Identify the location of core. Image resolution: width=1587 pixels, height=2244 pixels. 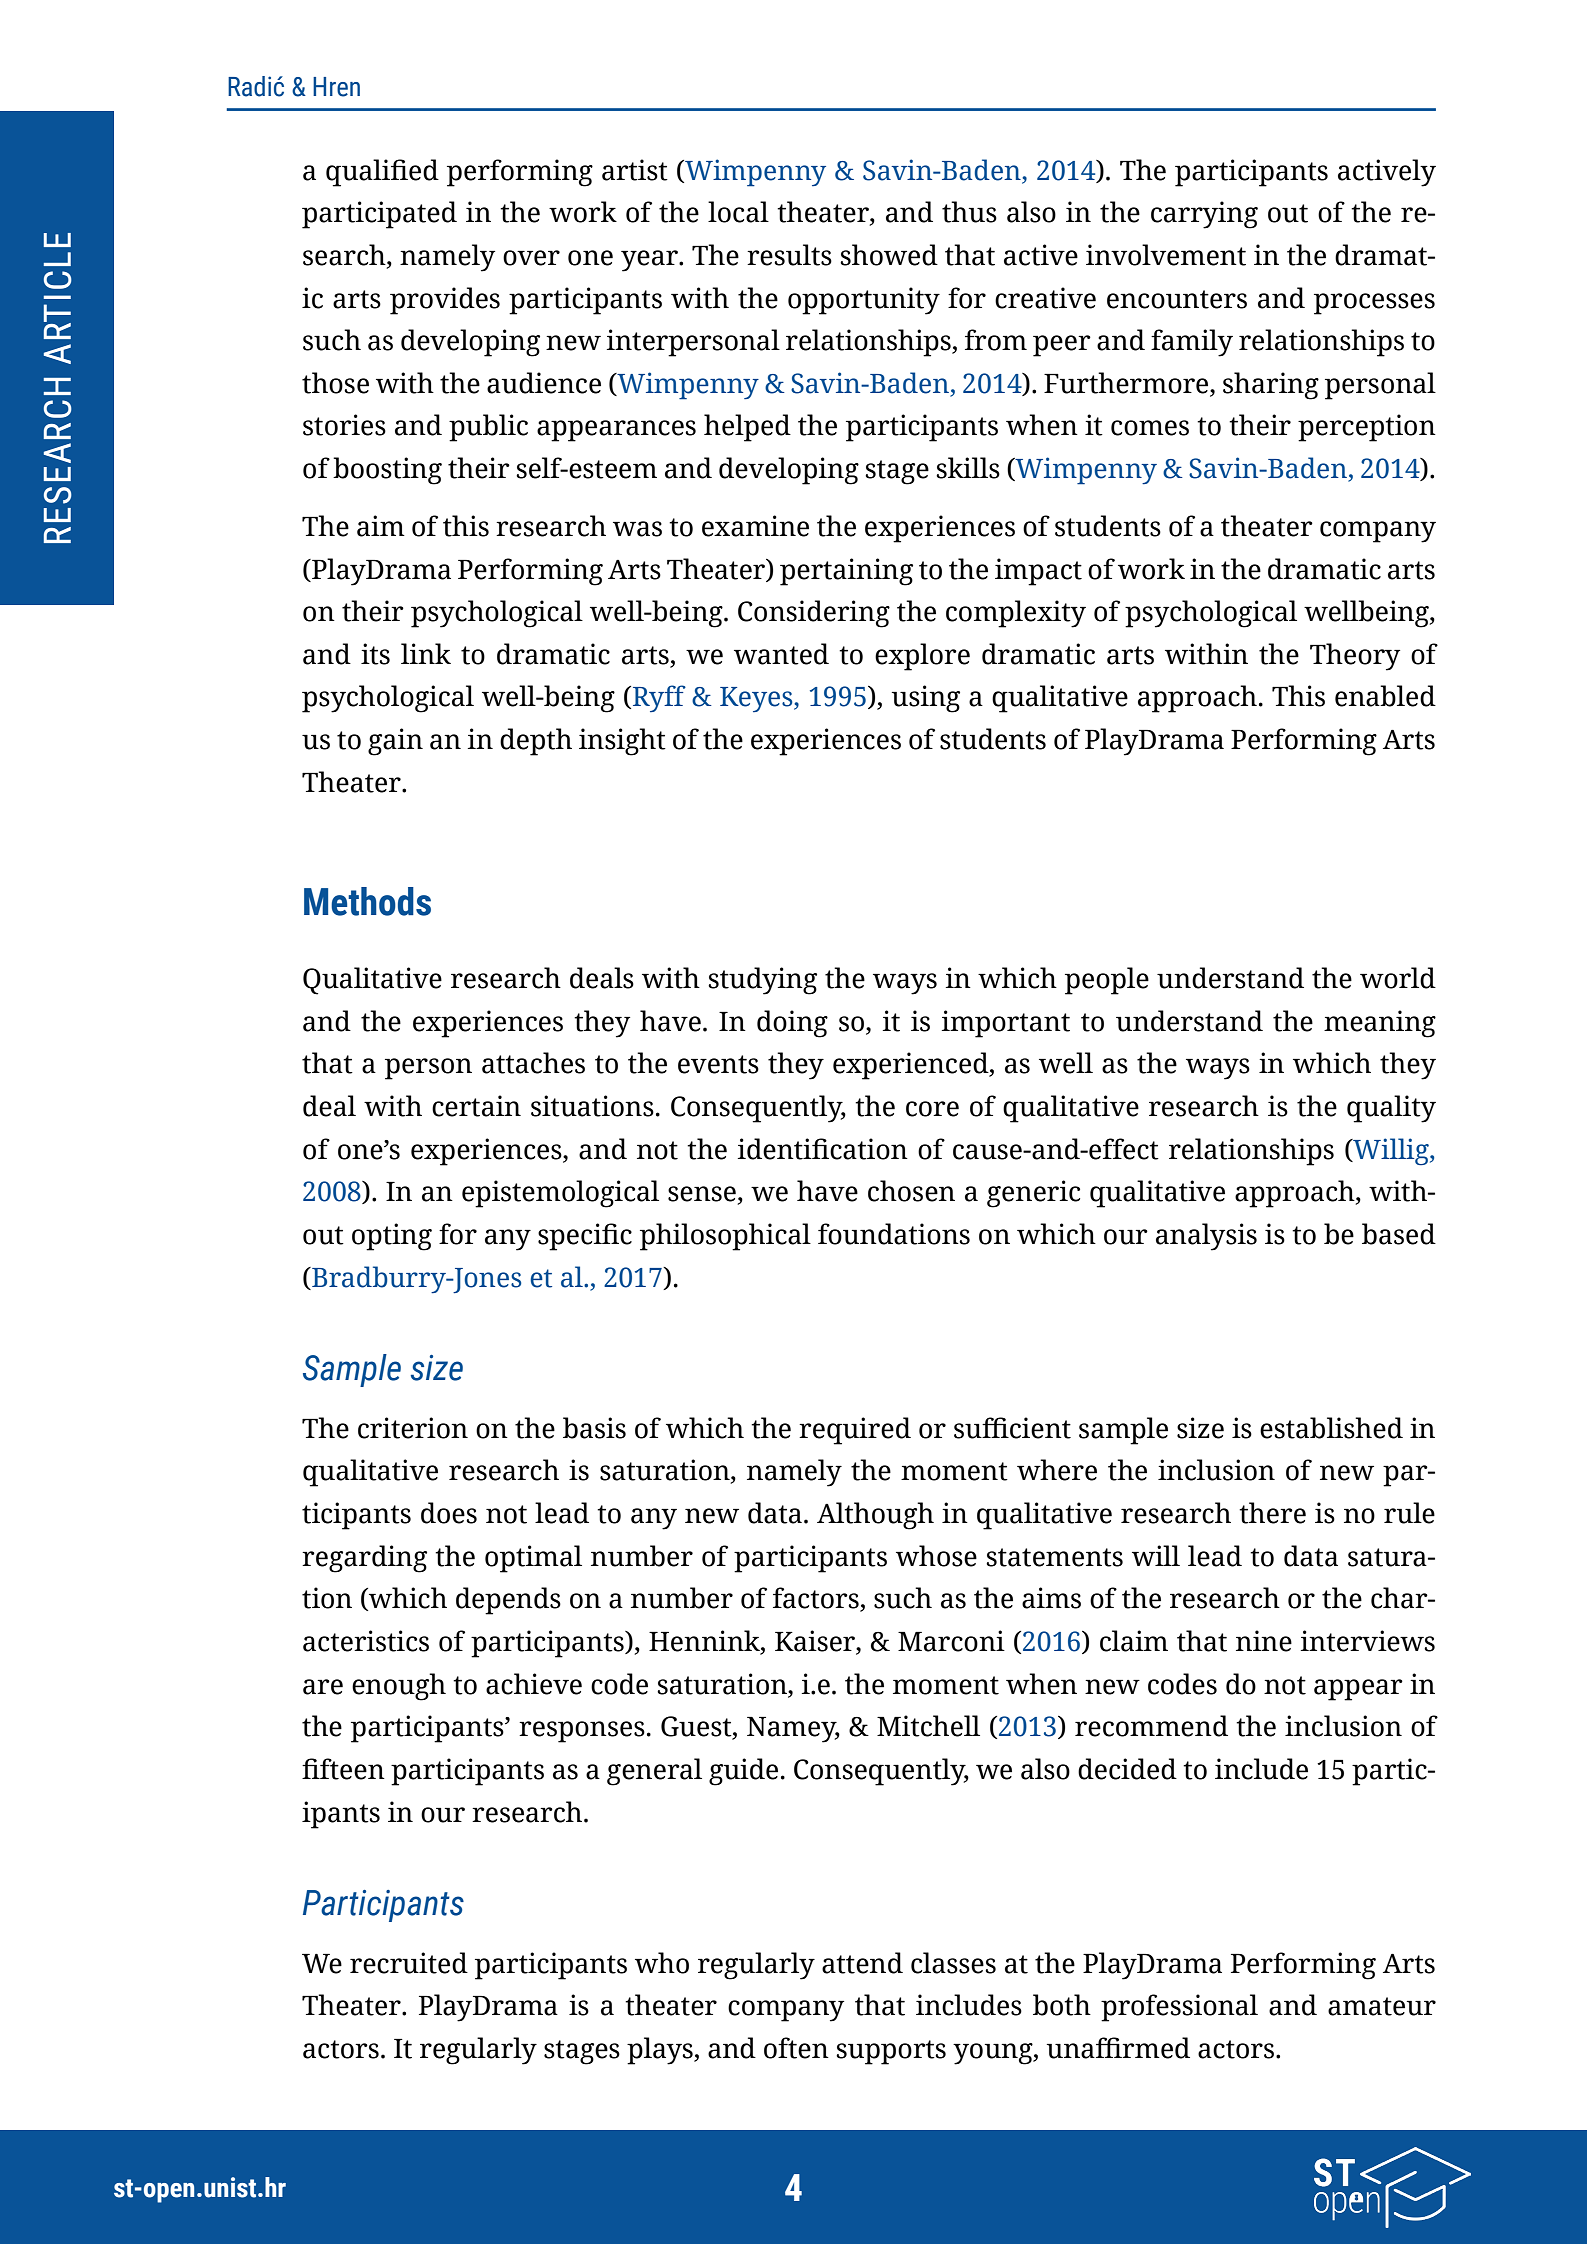
(932, 1109).
